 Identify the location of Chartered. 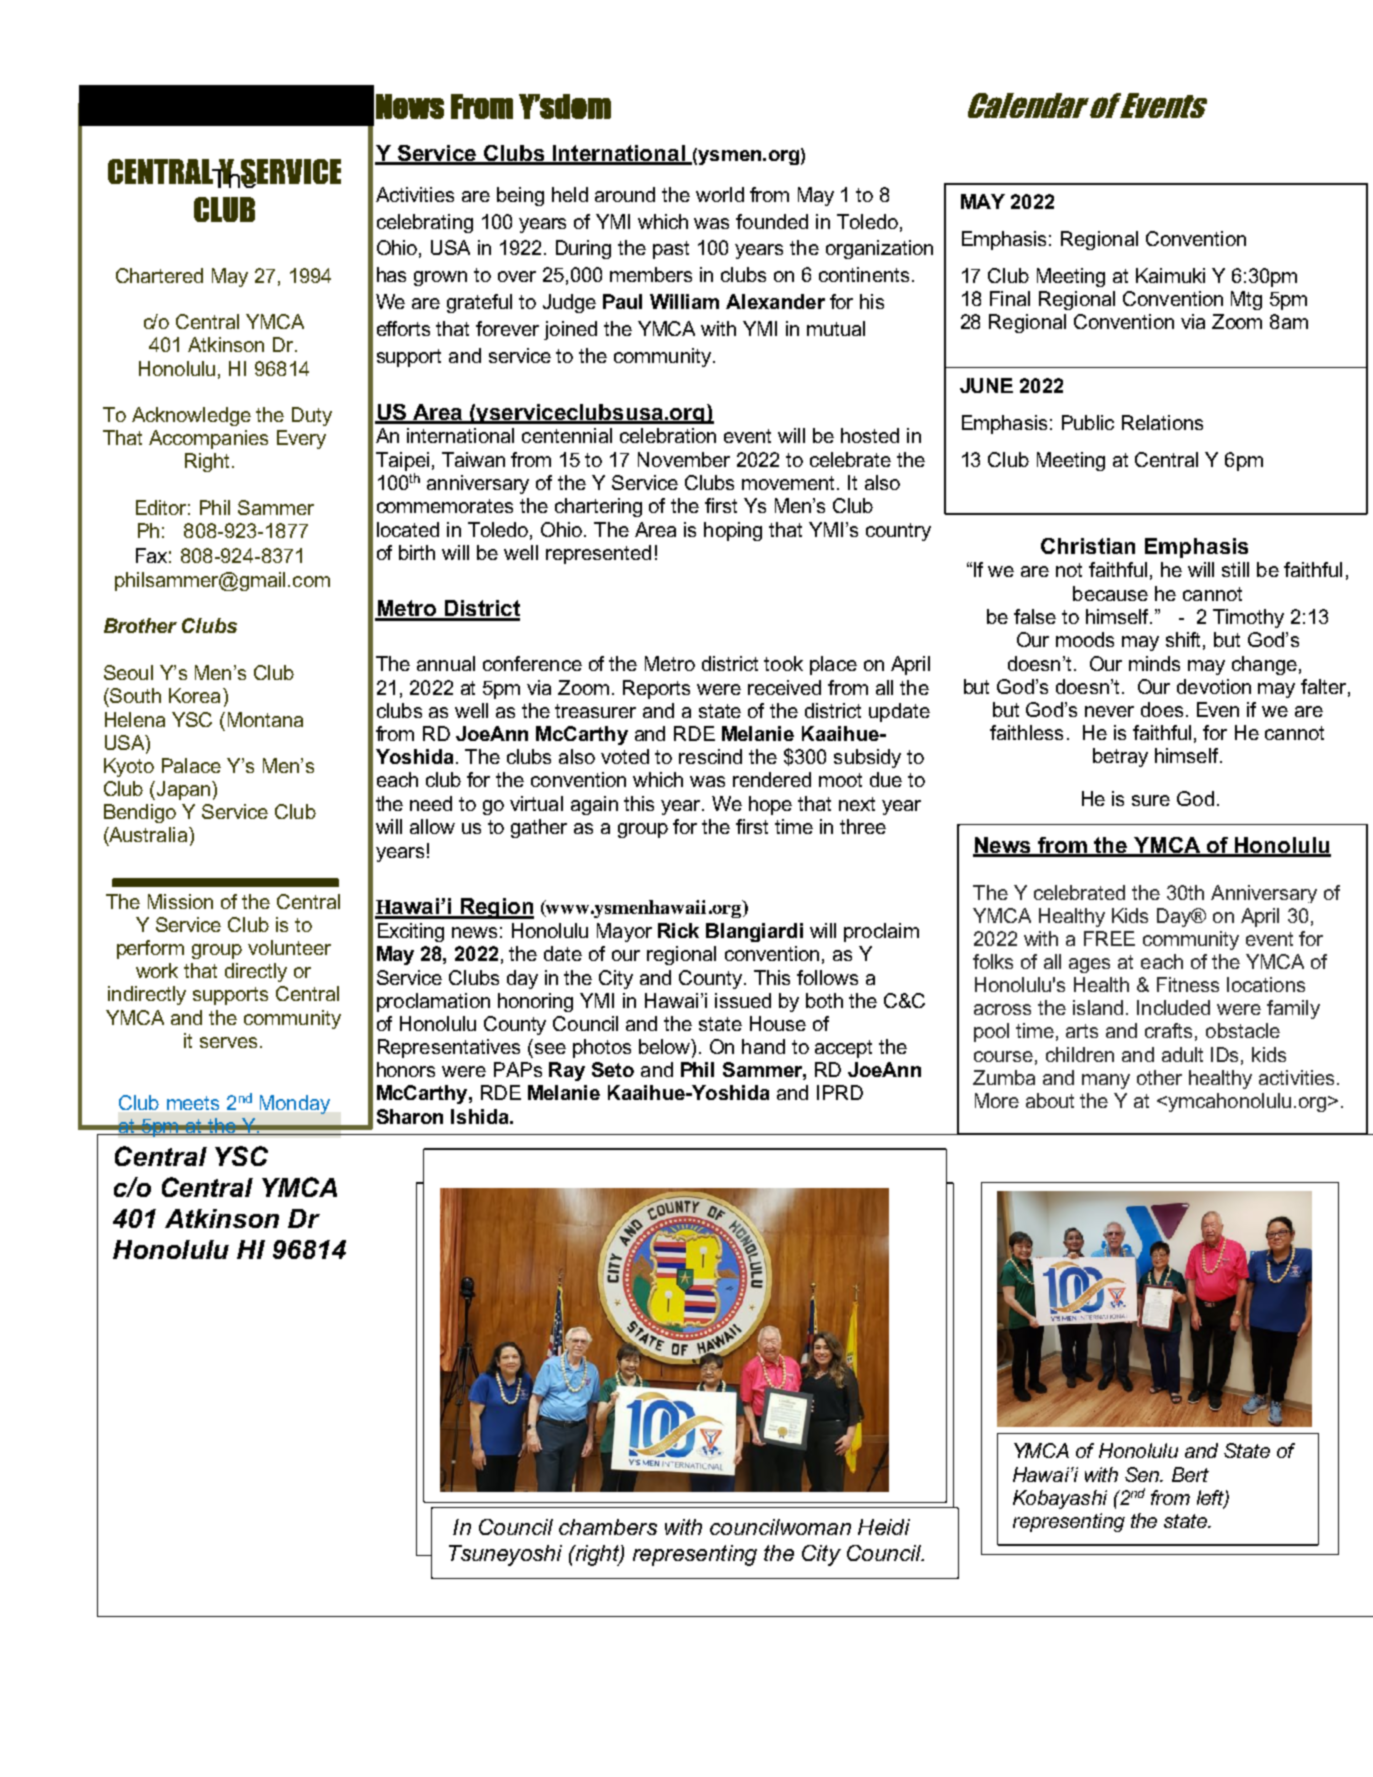
(159, 275).
